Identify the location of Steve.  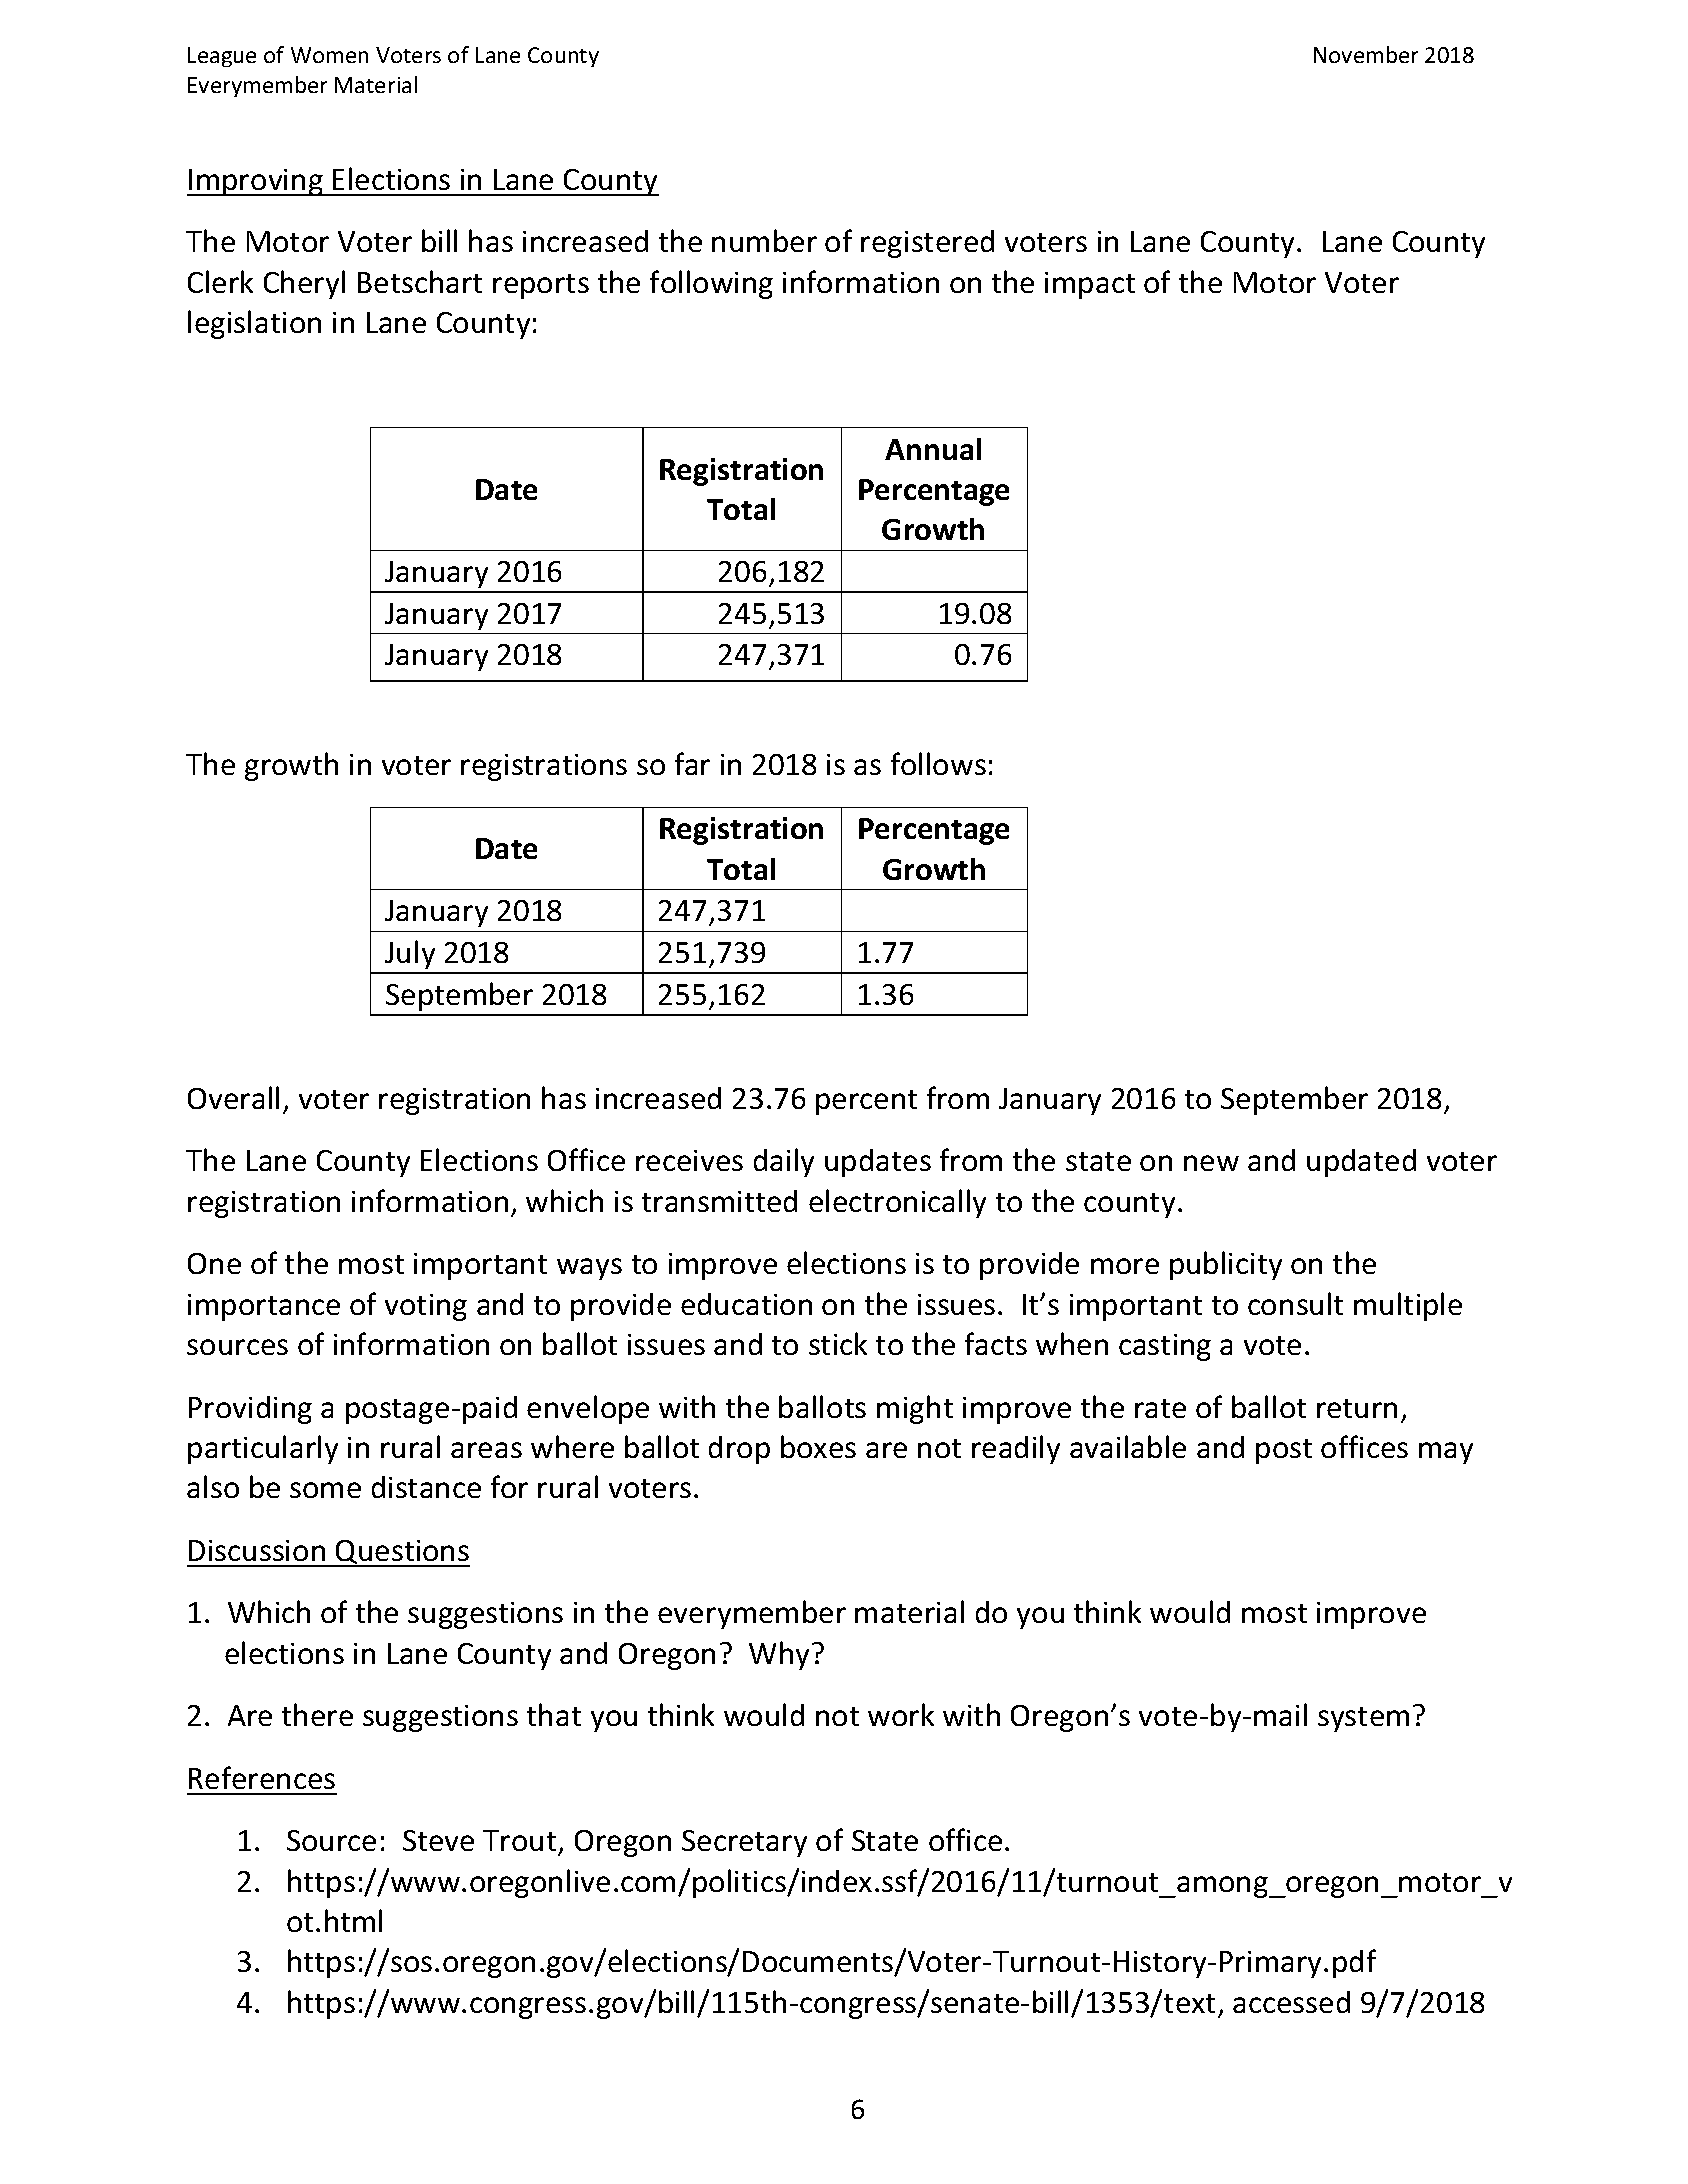
(438, 1840).
